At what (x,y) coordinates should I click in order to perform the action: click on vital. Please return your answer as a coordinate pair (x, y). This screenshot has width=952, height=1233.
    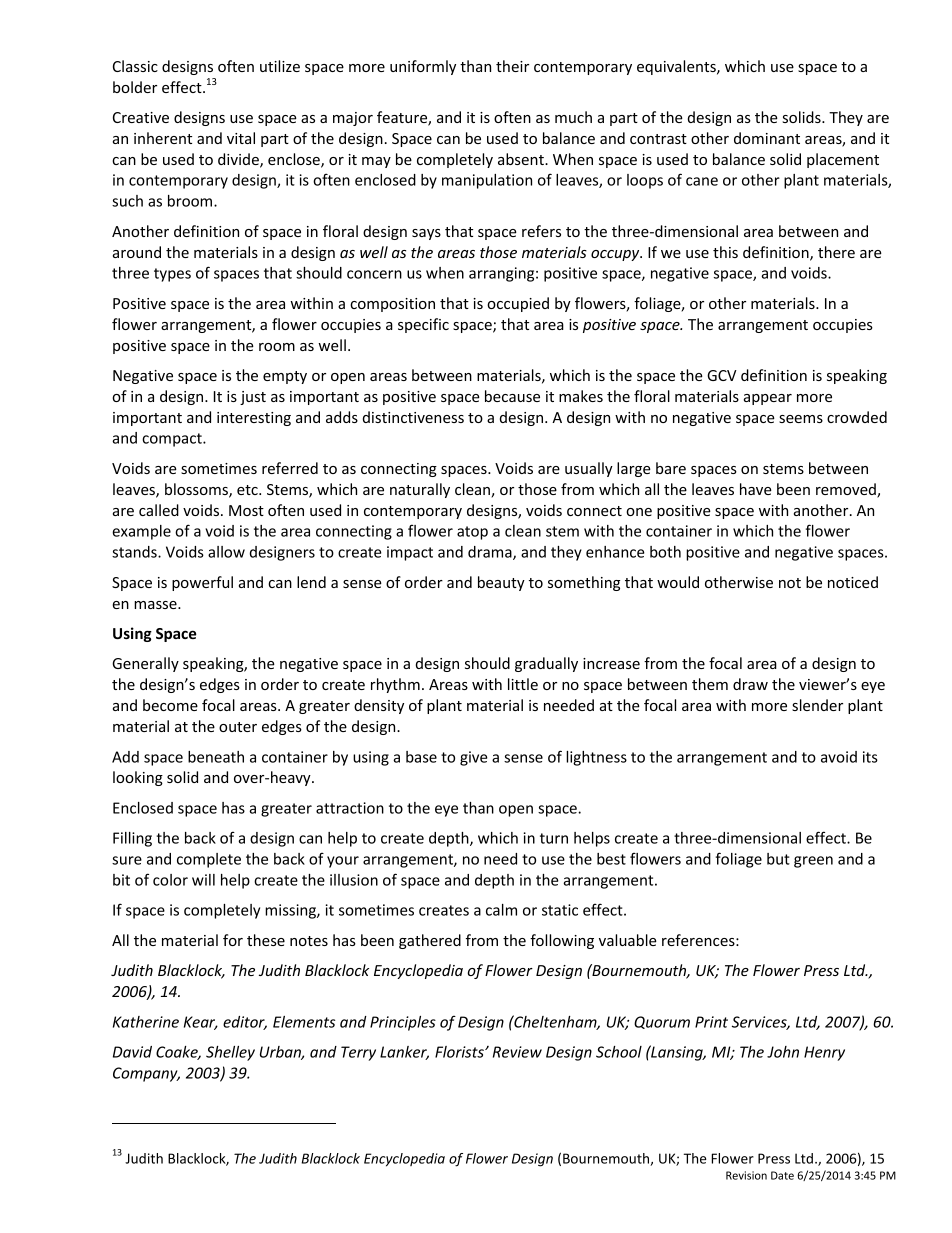
    Looking at the image, I should click on (241, 138).
